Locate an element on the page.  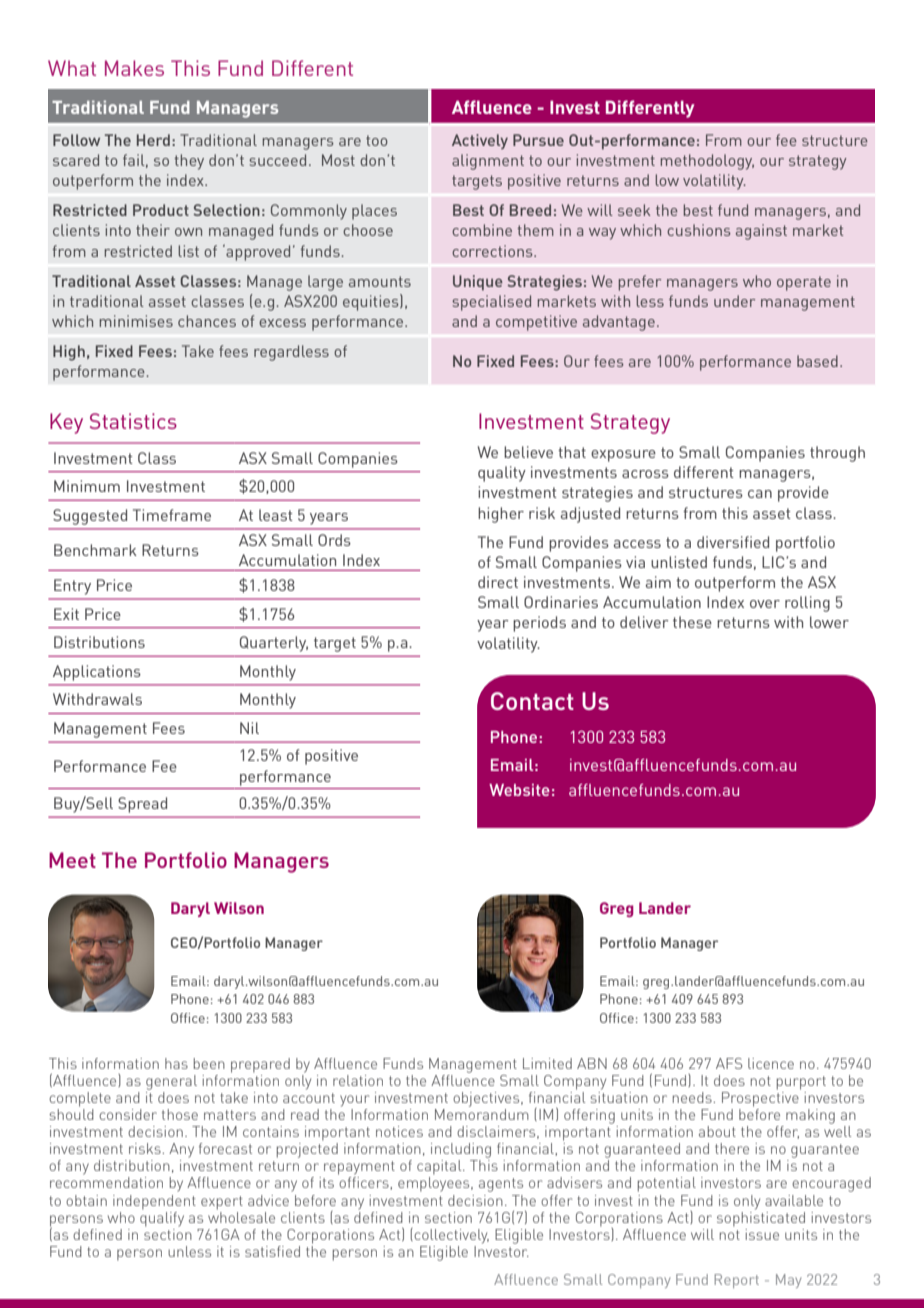
methodology is located at coordinates (707, 162).
